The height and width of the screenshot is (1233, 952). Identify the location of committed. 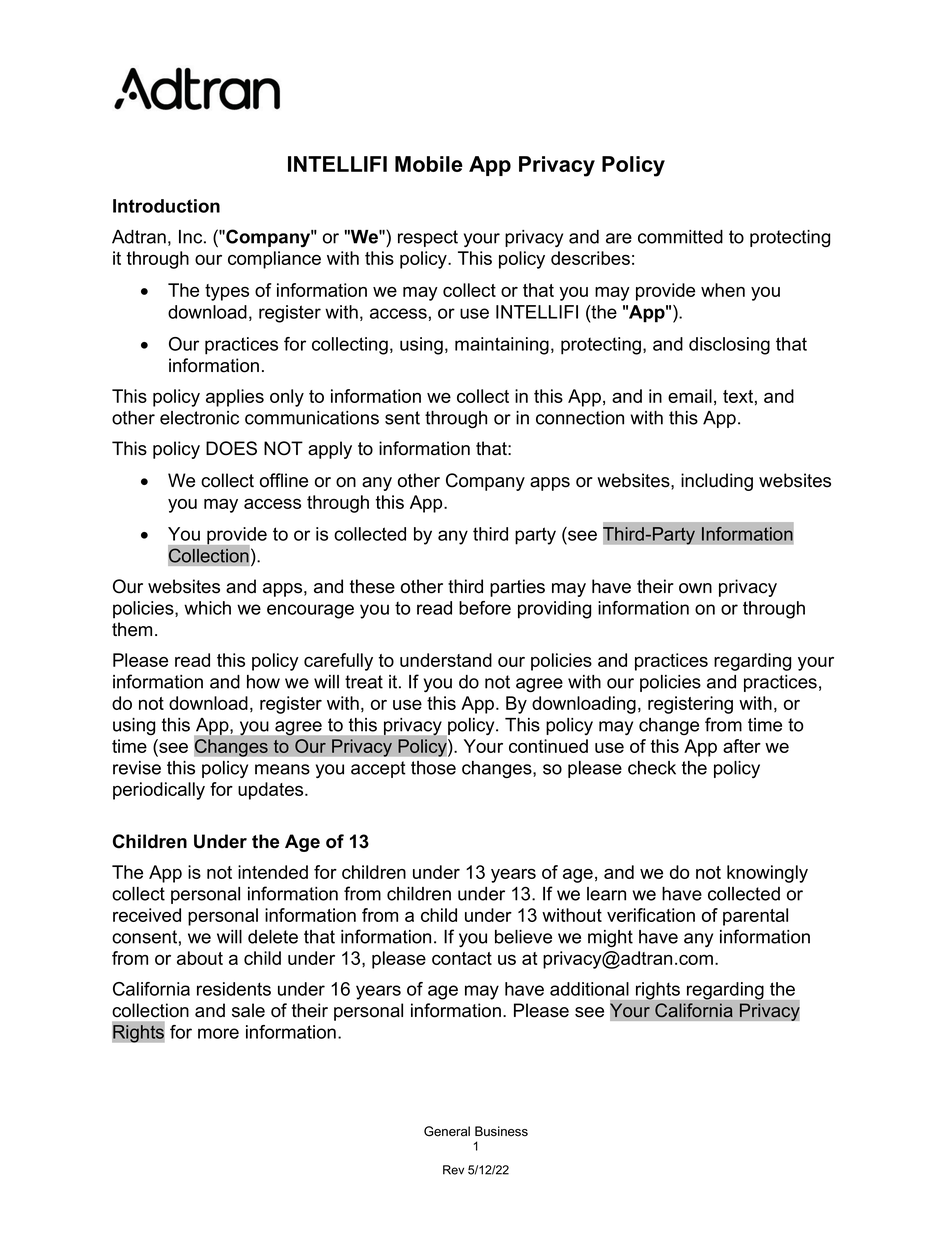
(680, 237).
